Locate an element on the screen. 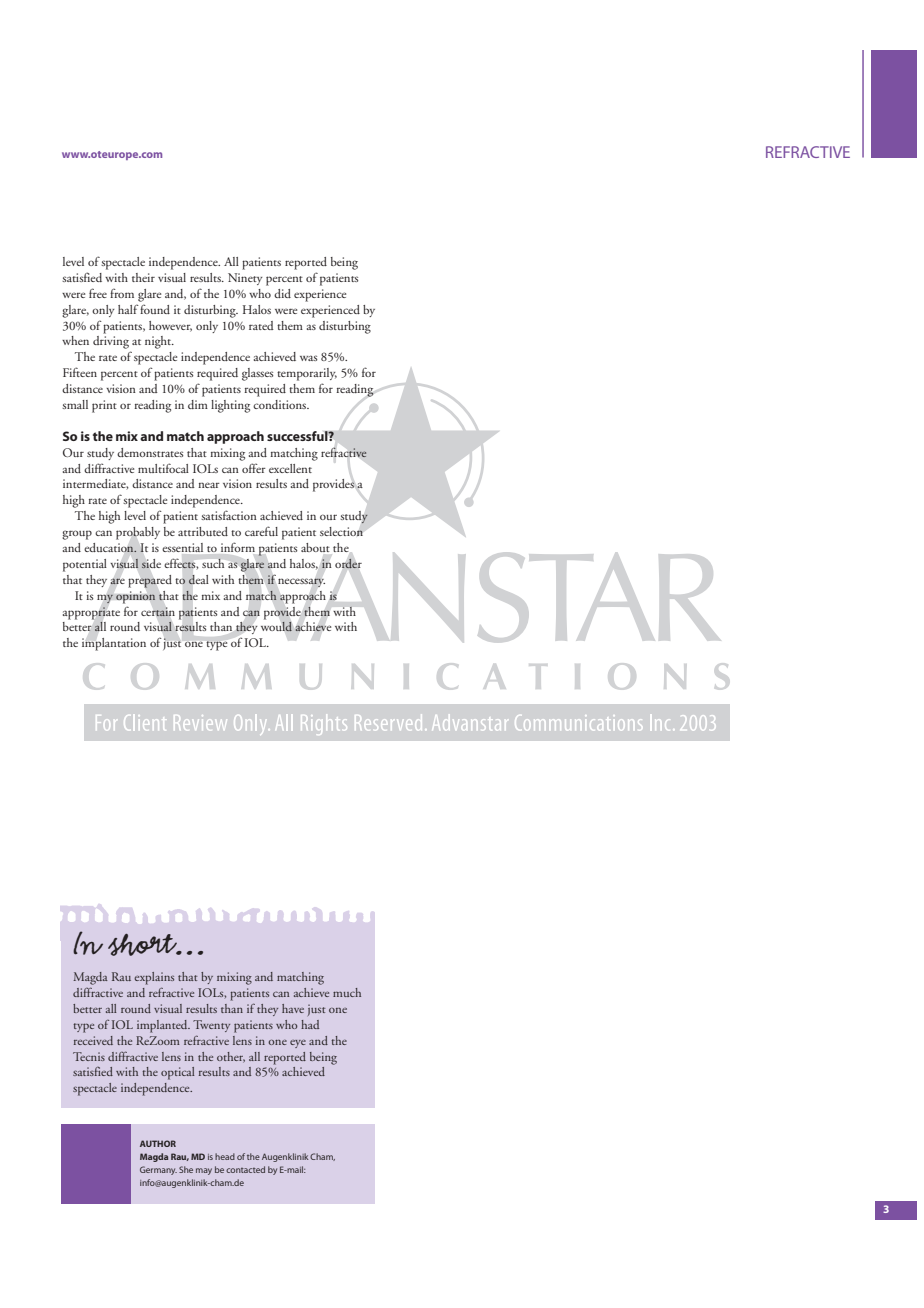 The image size is (924, 1308). Ninety is located at coordinates (245, 279).
